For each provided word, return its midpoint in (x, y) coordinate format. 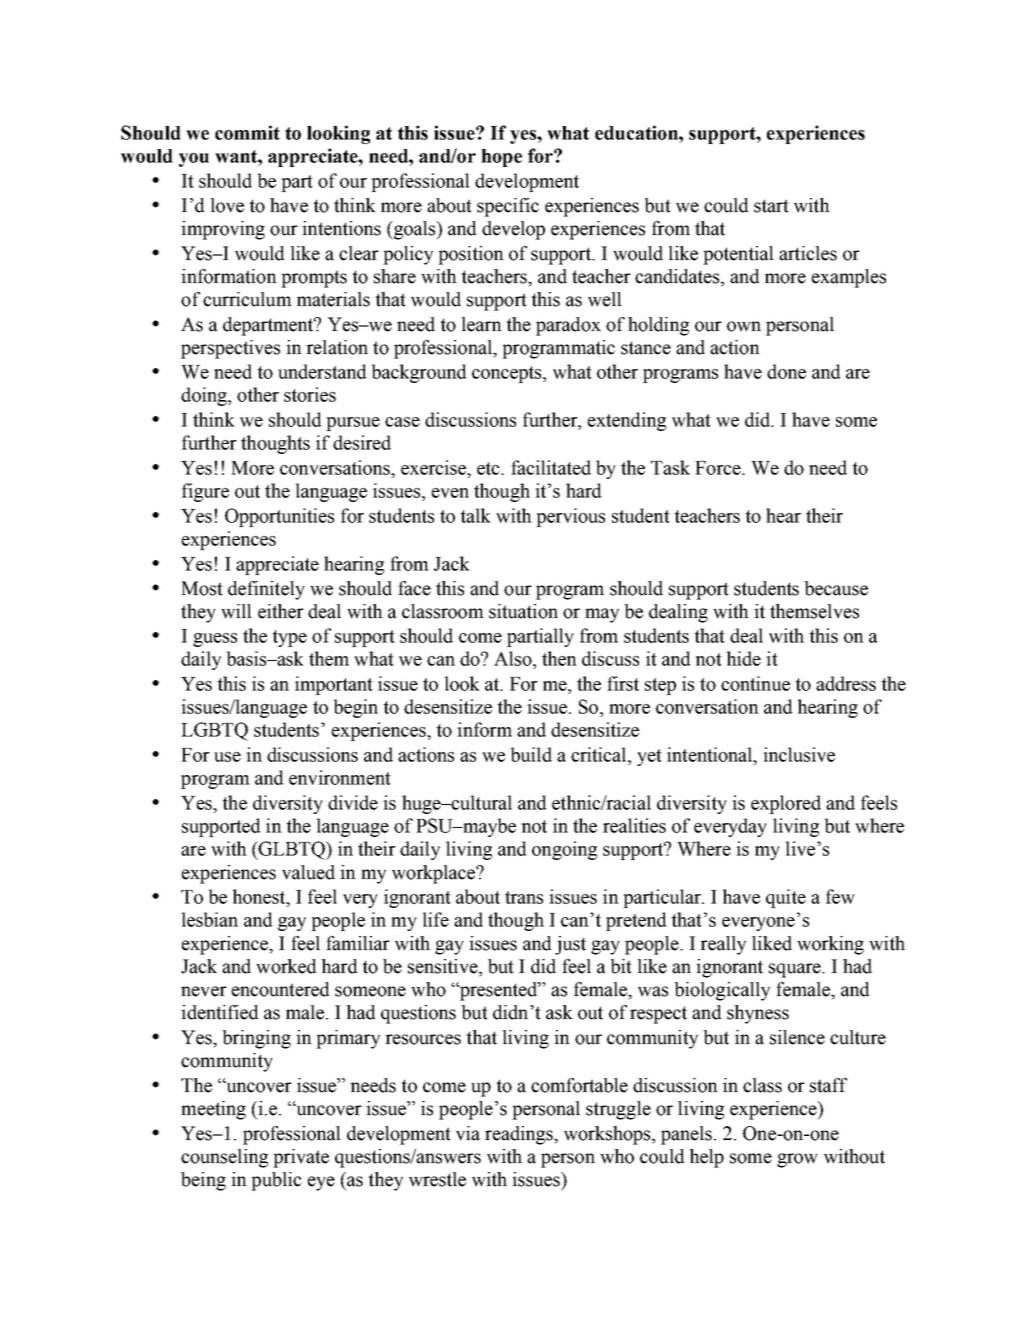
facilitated (551, 467)
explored (786, 804)
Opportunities (279, 517)
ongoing (564, 850)
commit (247, 132)
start (771, 206)
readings (520, 1135)
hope (501, 158)
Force (719, 468)
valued (308, 872)
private (301, 1158)
